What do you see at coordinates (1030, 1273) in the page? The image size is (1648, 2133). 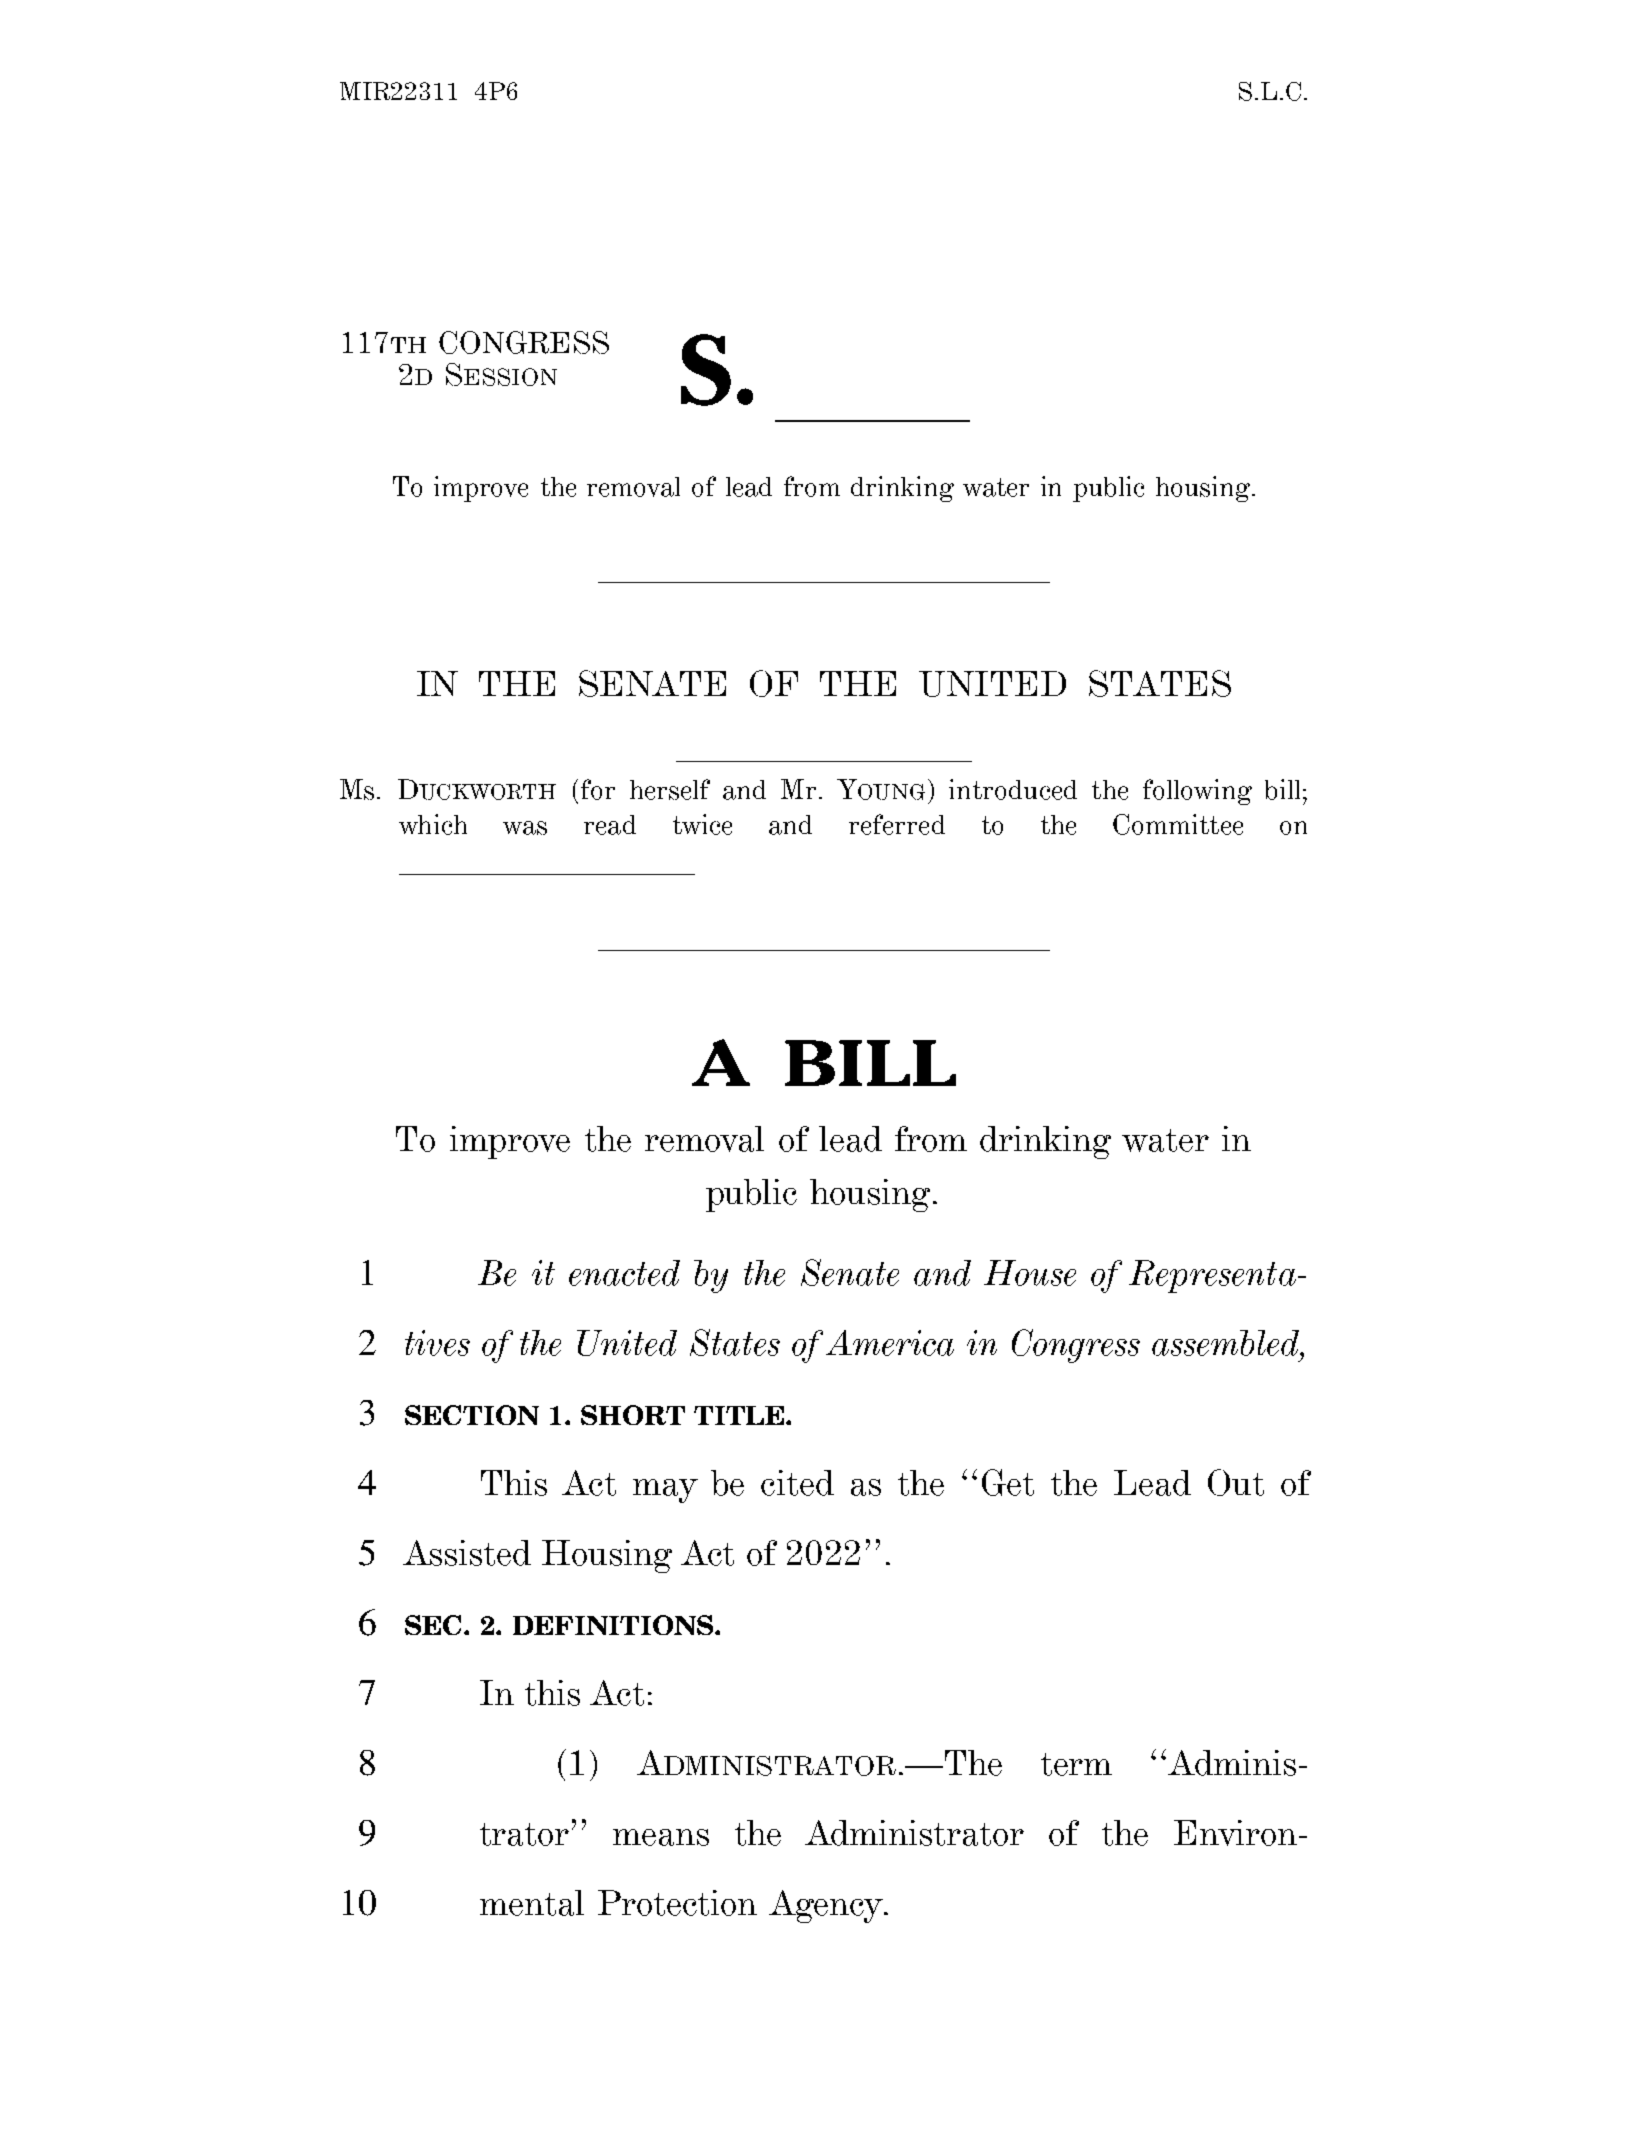 I see `House` at bounding box center [1030, 1273].
